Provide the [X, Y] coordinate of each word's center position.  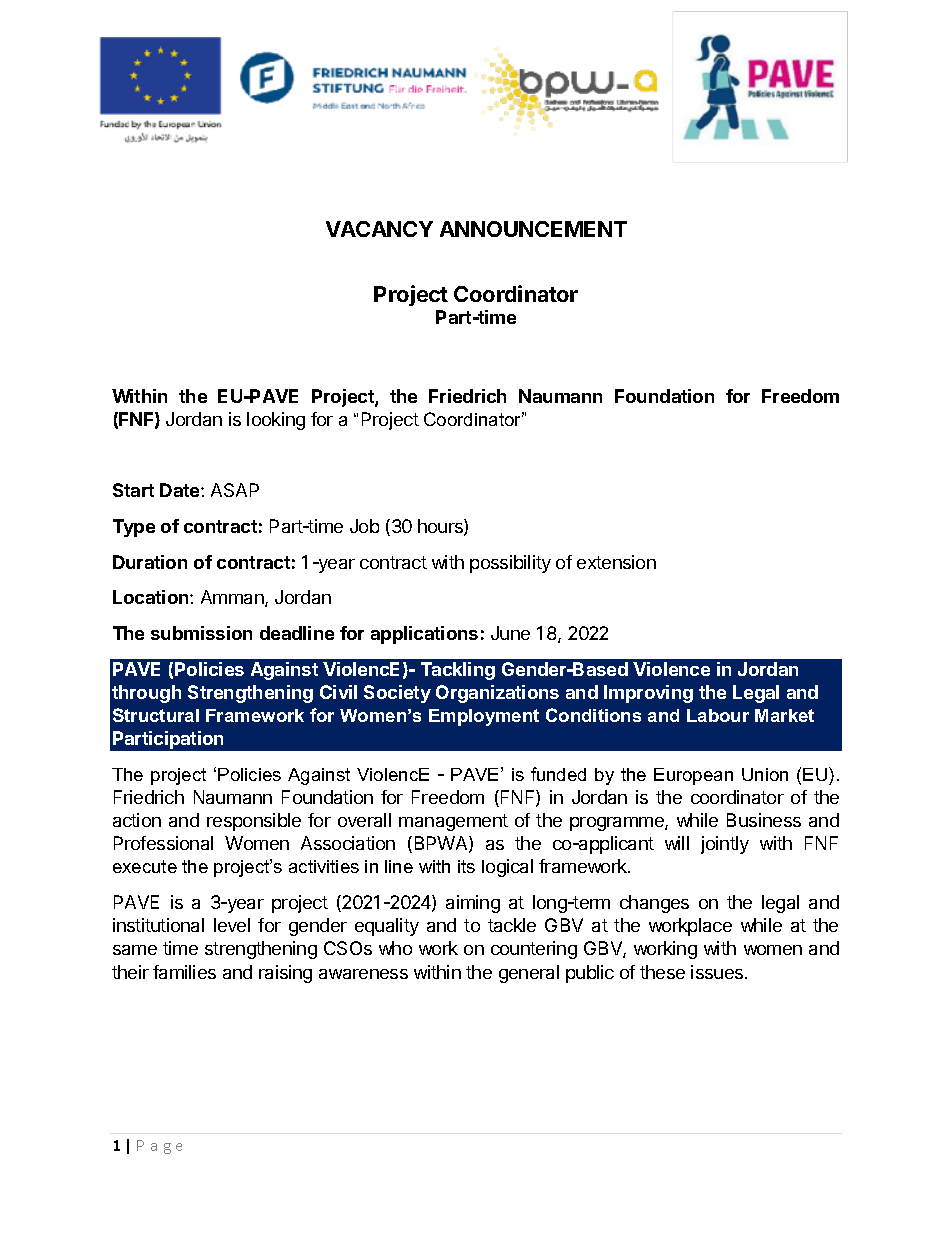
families [184, 972]
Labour [718, 715]
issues [718, 972]
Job [364, 526]
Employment [484, 717]
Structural [156, 715]
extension [616, 562]
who [395, 948]
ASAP [235, 490]
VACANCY [379, 229]
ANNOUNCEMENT [533, 229]
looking [276, 421]
